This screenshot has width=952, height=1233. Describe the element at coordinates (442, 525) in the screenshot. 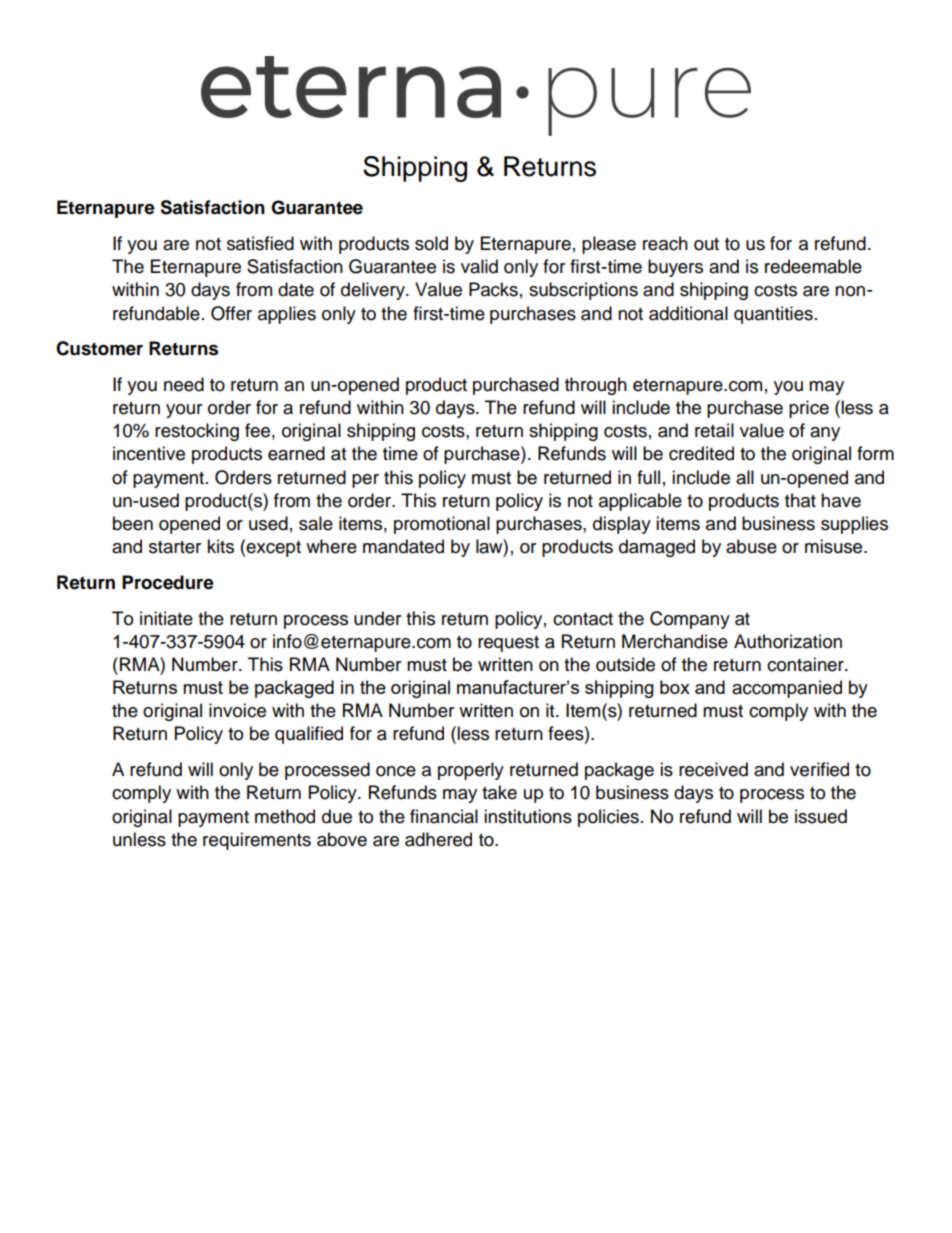

I see `promotional` at that location.
